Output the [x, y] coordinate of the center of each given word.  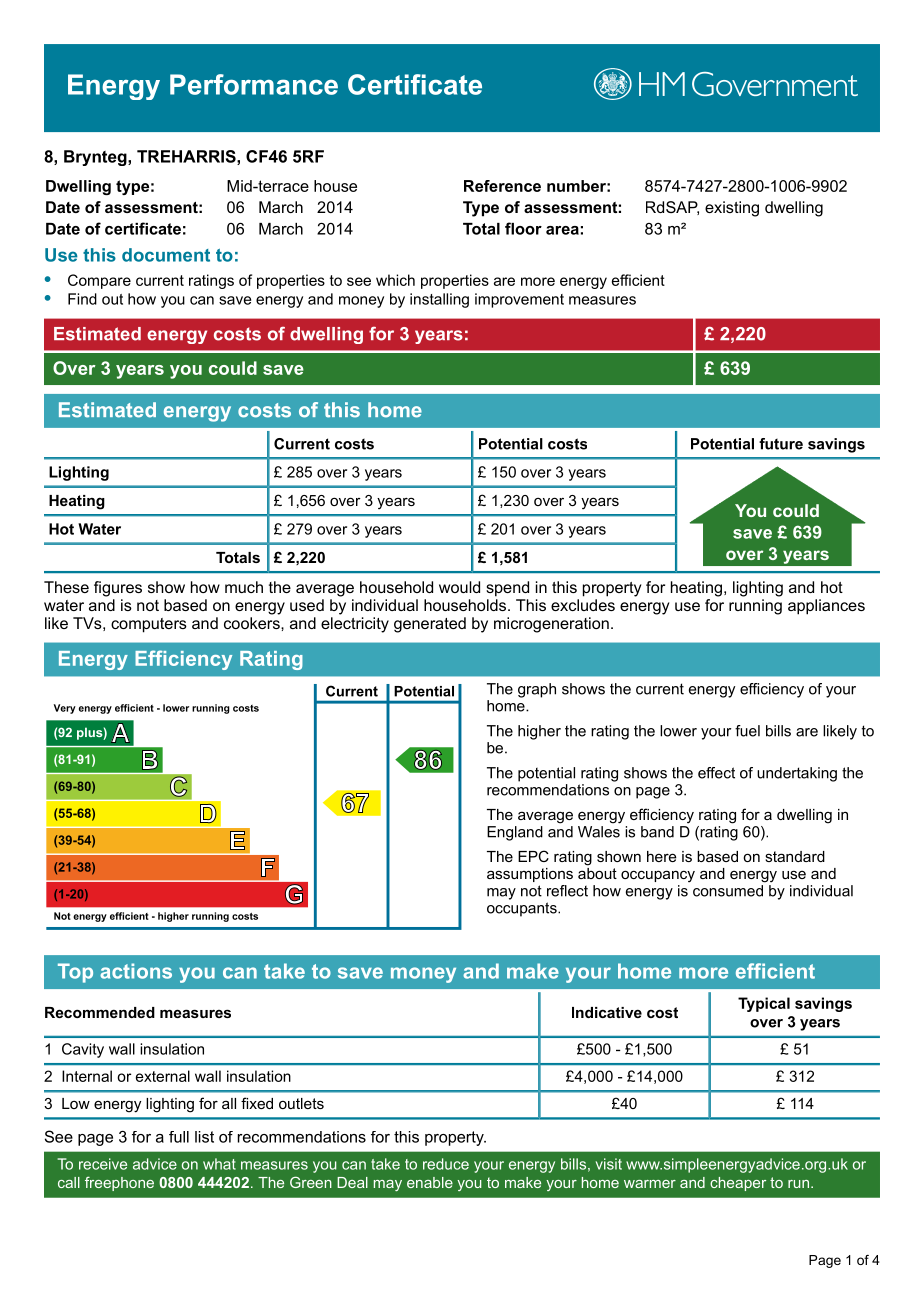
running [755, 607]
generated [430, 625]
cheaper [738, 1184]
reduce [446, 1164]
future [781, 444]
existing [732, 209]
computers [149, 625]
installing [439, 300]
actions [136, 971]
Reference [502, 186]
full [179, 1137]
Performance [254, 84]
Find [82, 299]
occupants [523, 909]
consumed [729, 889]
